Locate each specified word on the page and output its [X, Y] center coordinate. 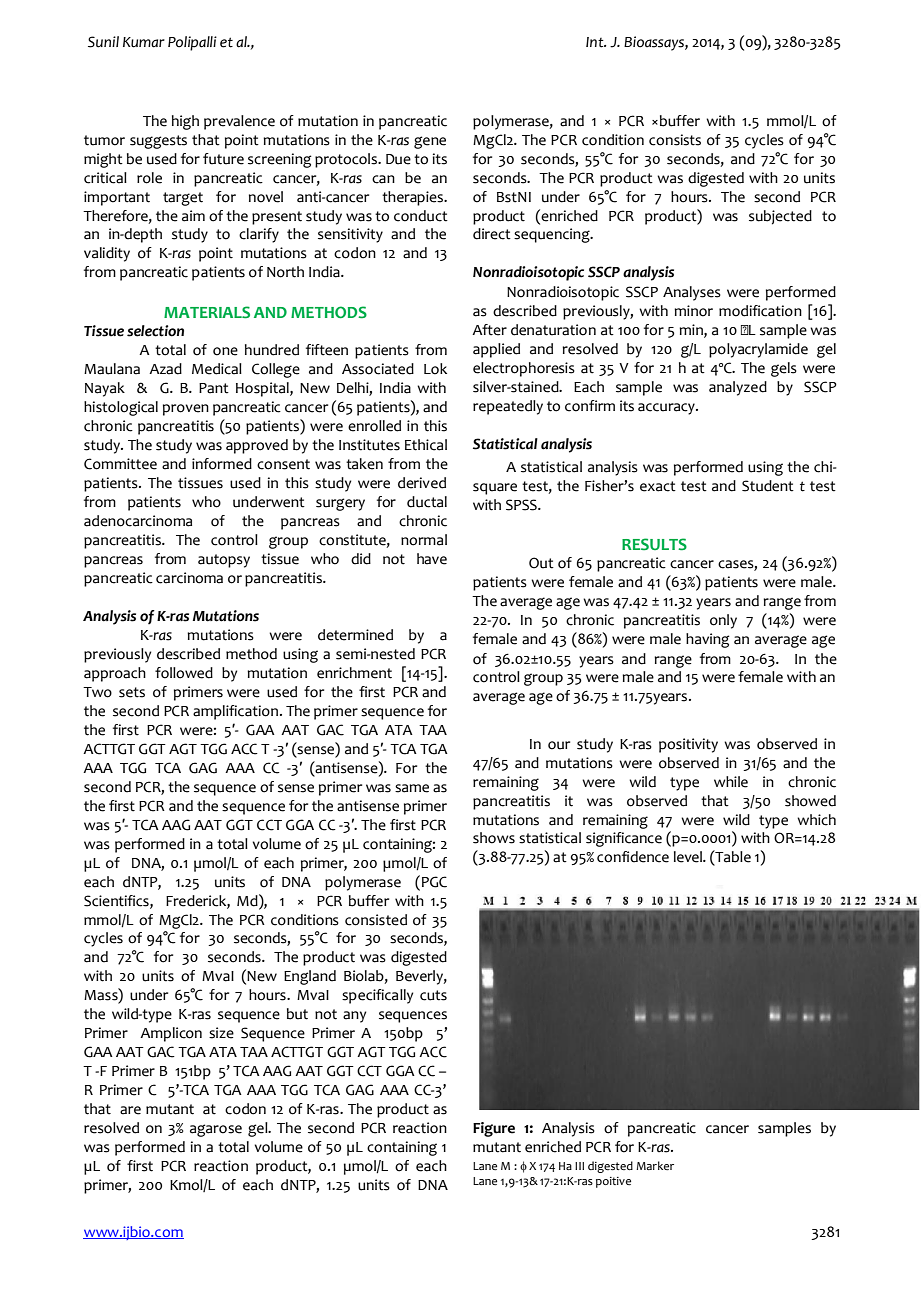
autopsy [224, 561]
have [432, 559]
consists [675, 140]
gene [430, 142]
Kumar [144, 42]
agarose [216, 1130]
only [723, 621]
